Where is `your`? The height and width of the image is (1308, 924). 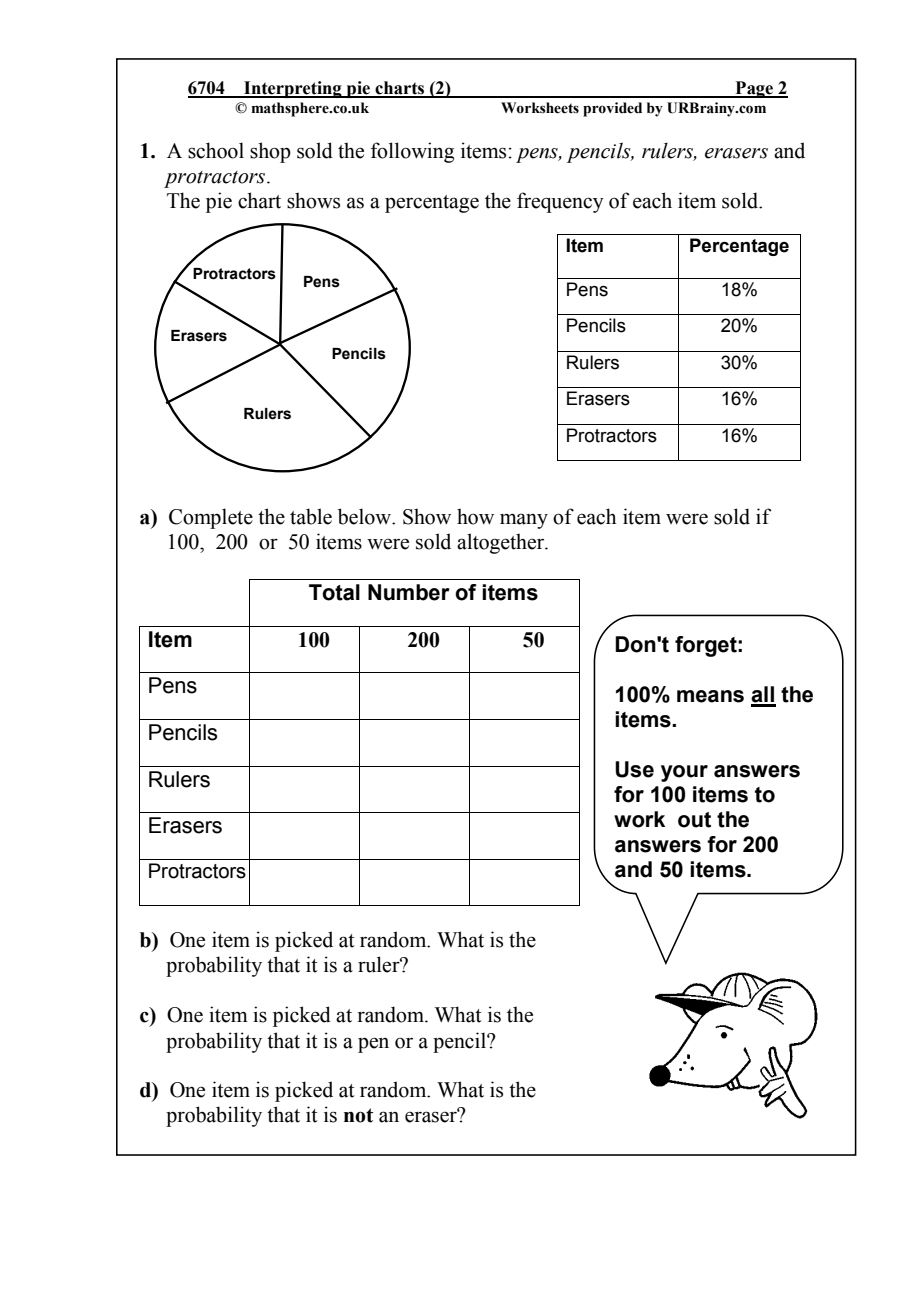
your is located at coordinates (684, 773).
